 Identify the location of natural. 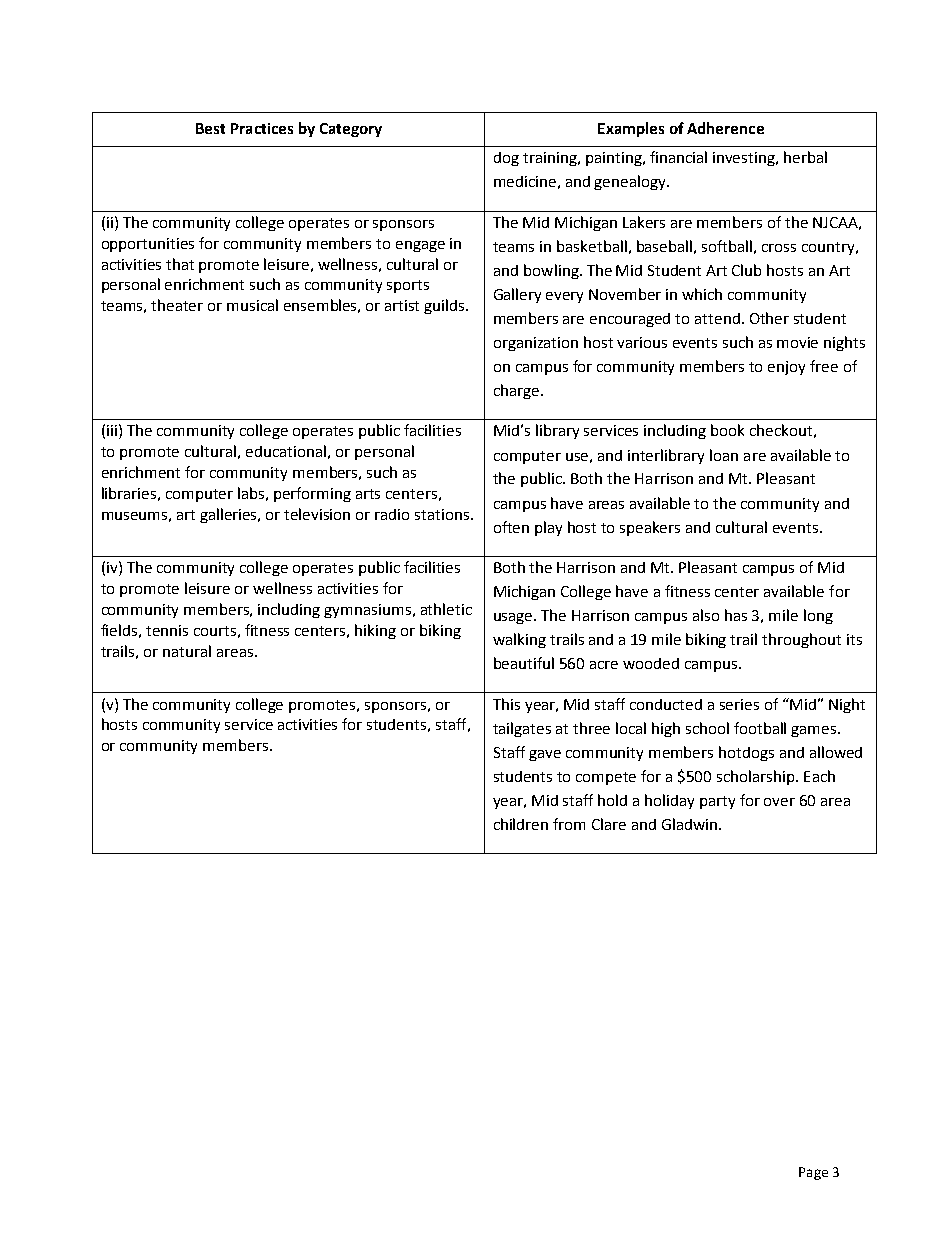
(187, 651).
